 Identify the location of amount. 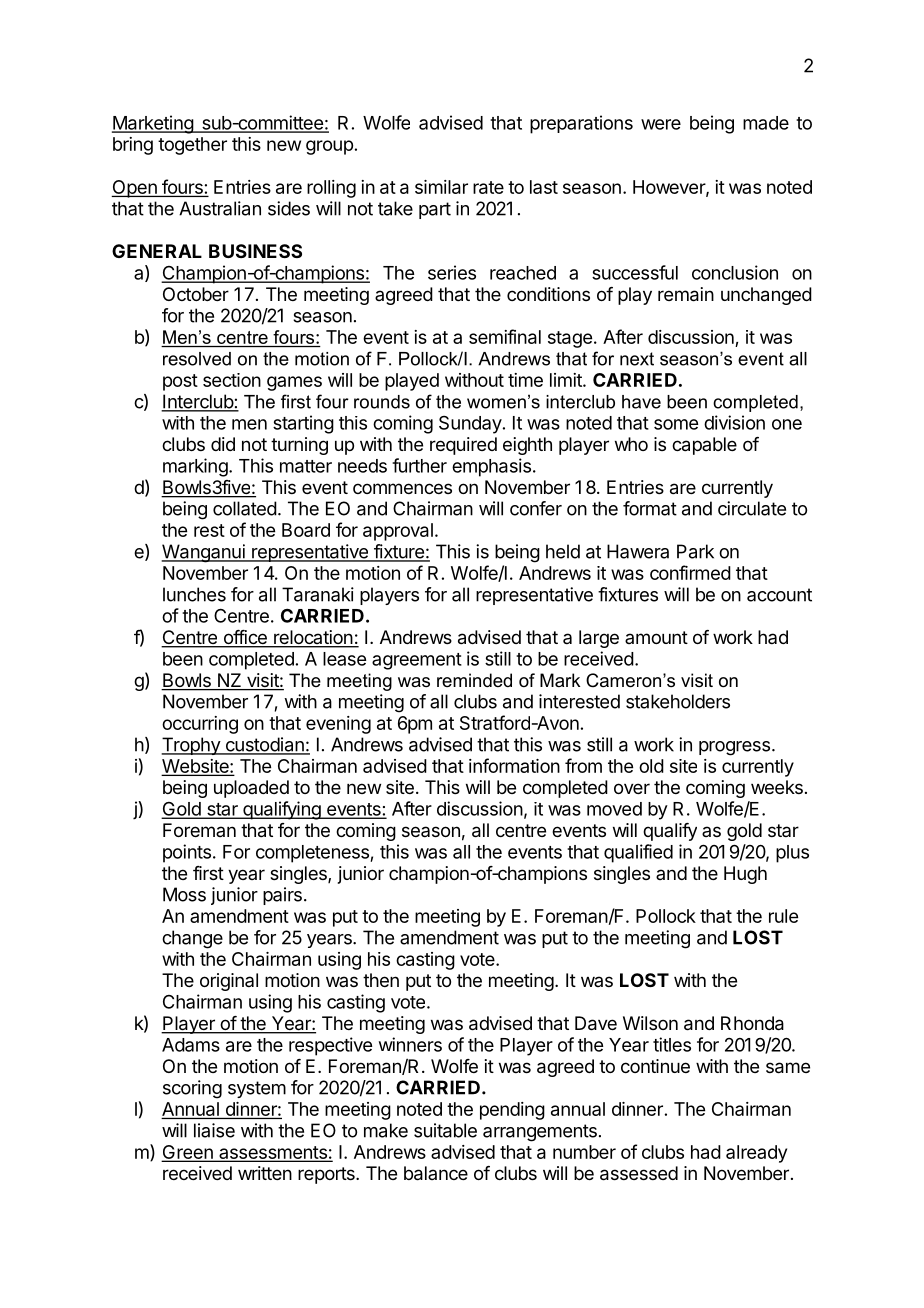
(656, 637).
